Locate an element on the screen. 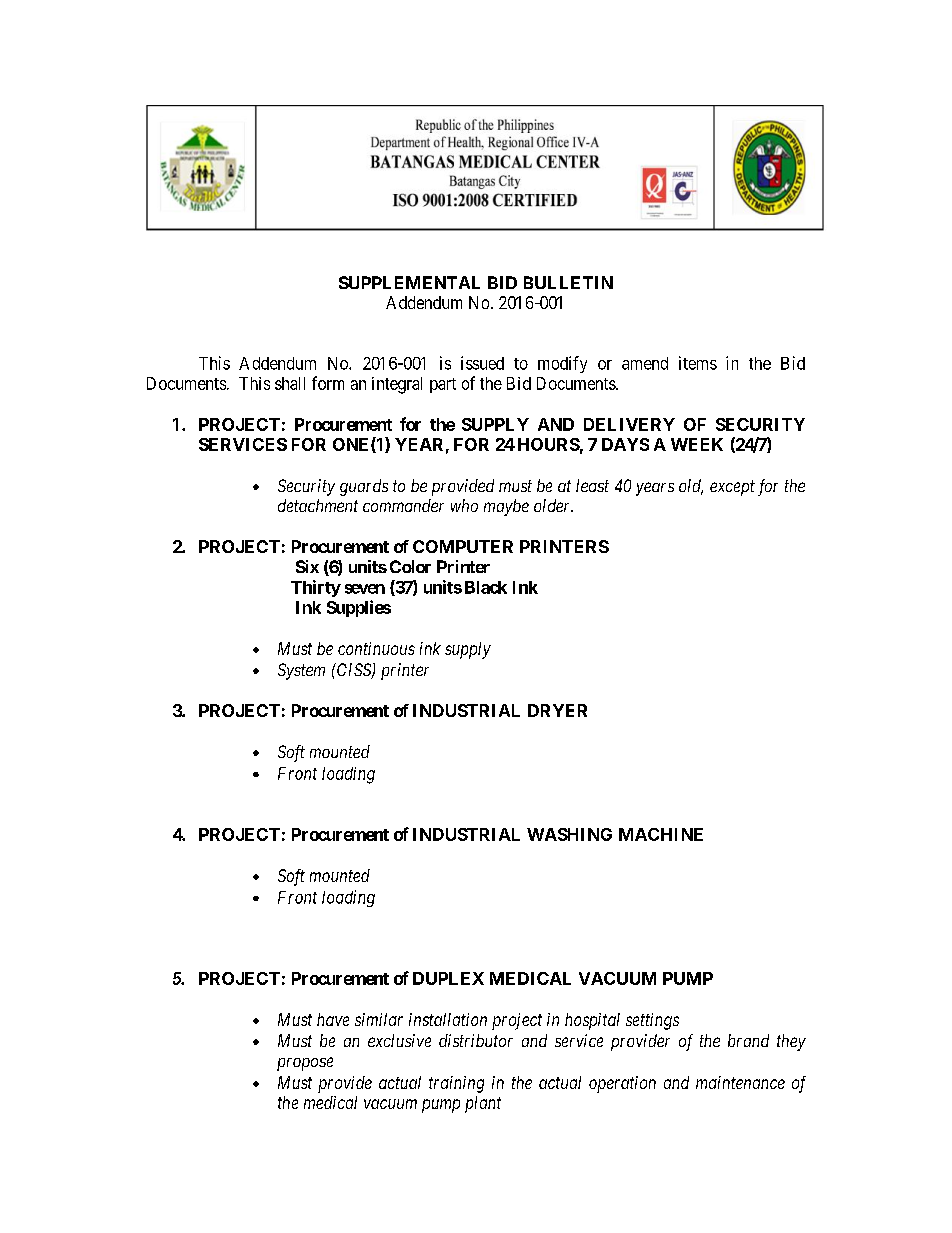  WASHING is located at coordinates (569, 834).
